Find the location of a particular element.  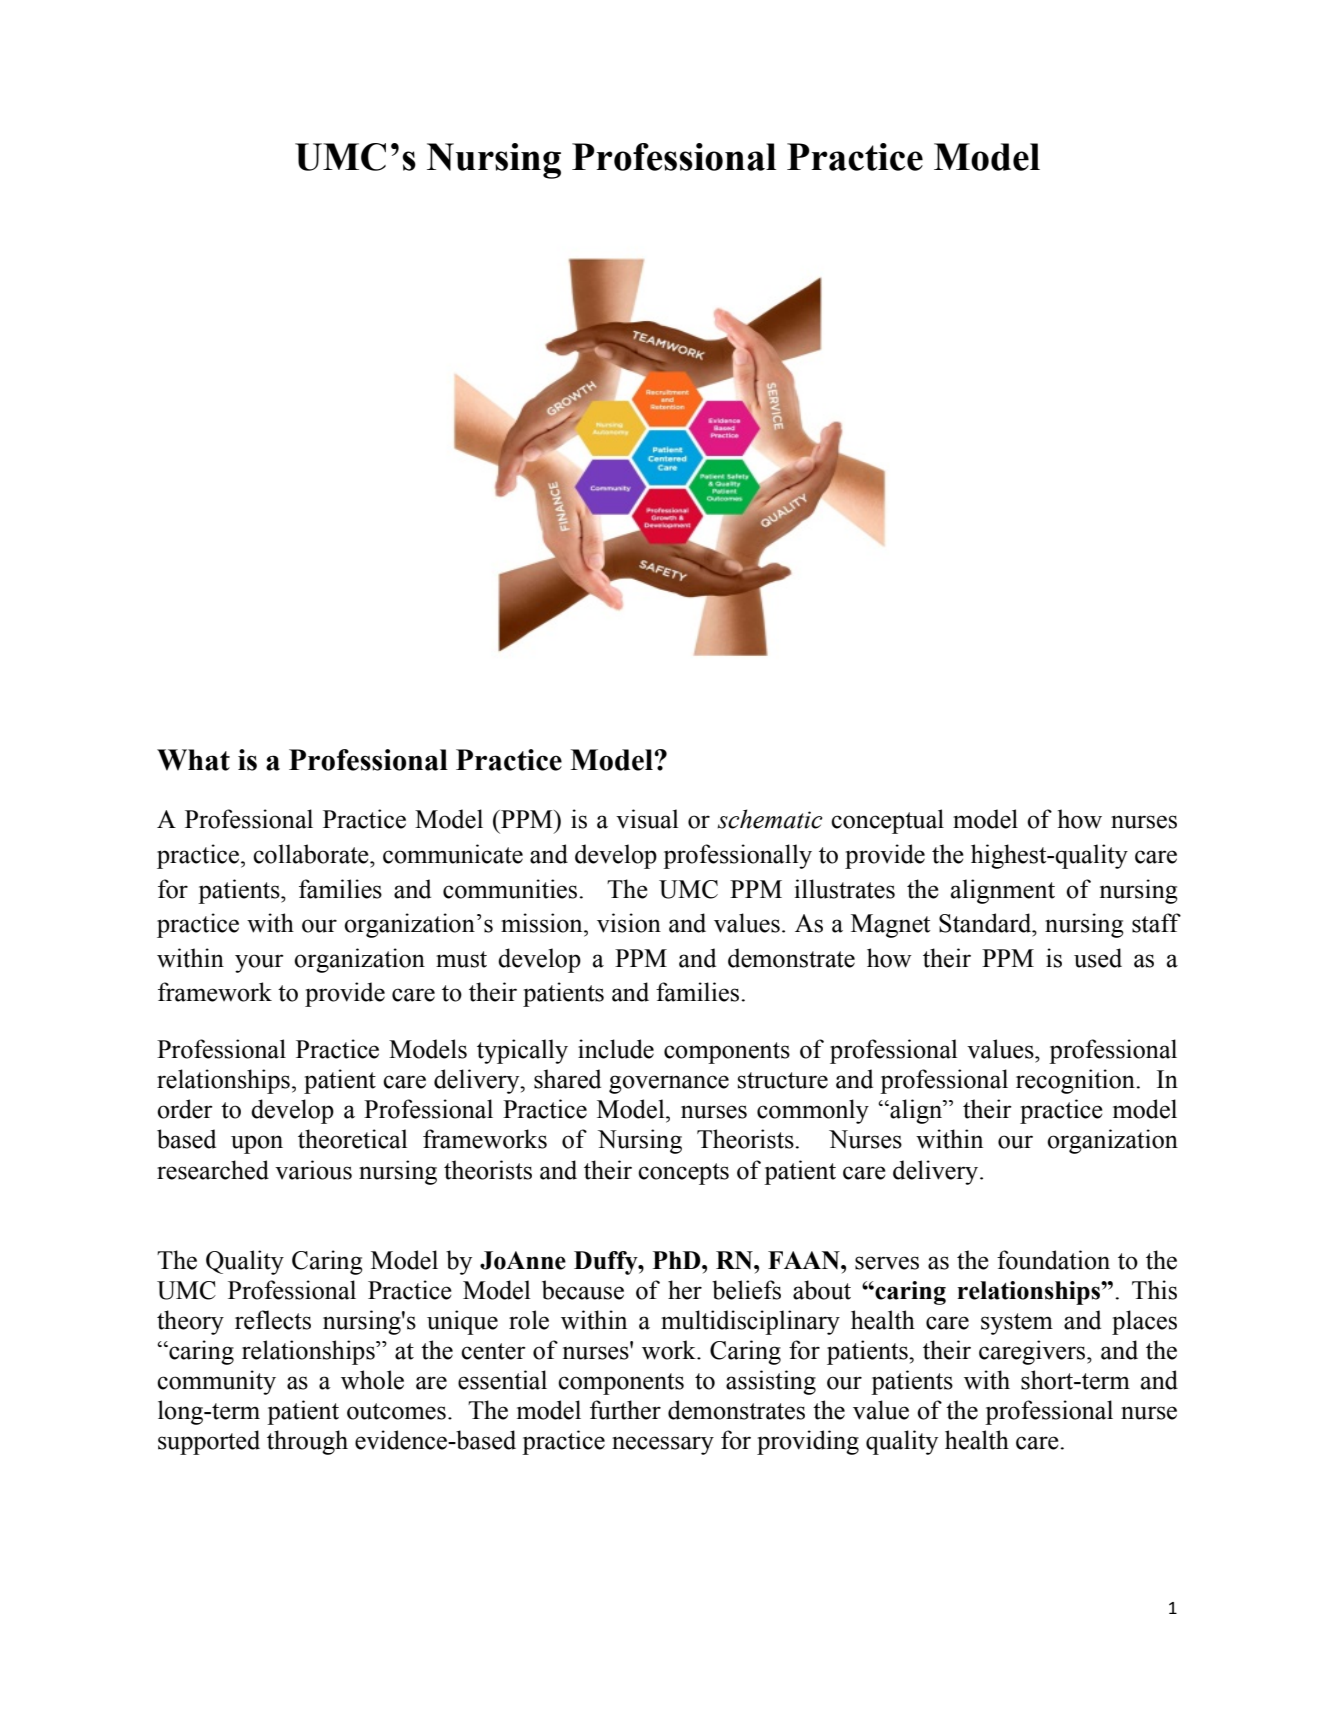

various is located at coordinates (313, 1170).
